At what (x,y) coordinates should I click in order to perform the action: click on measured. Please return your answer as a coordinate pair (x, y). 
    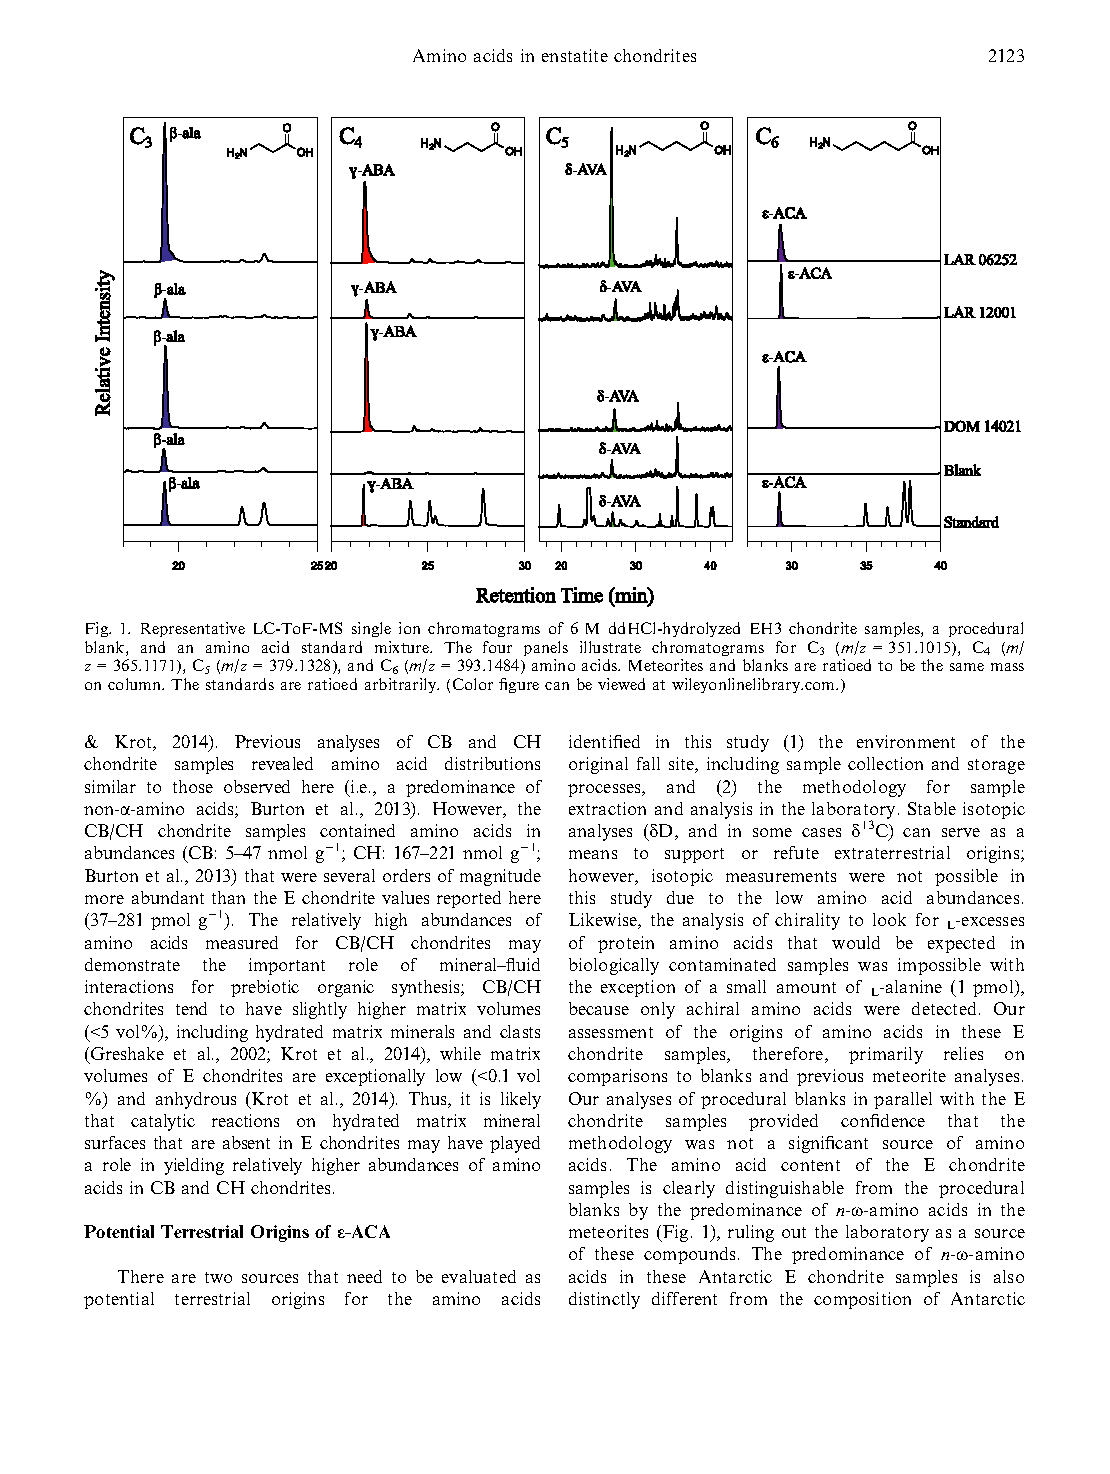
    Looking at the image, I should click on (242, 942).
